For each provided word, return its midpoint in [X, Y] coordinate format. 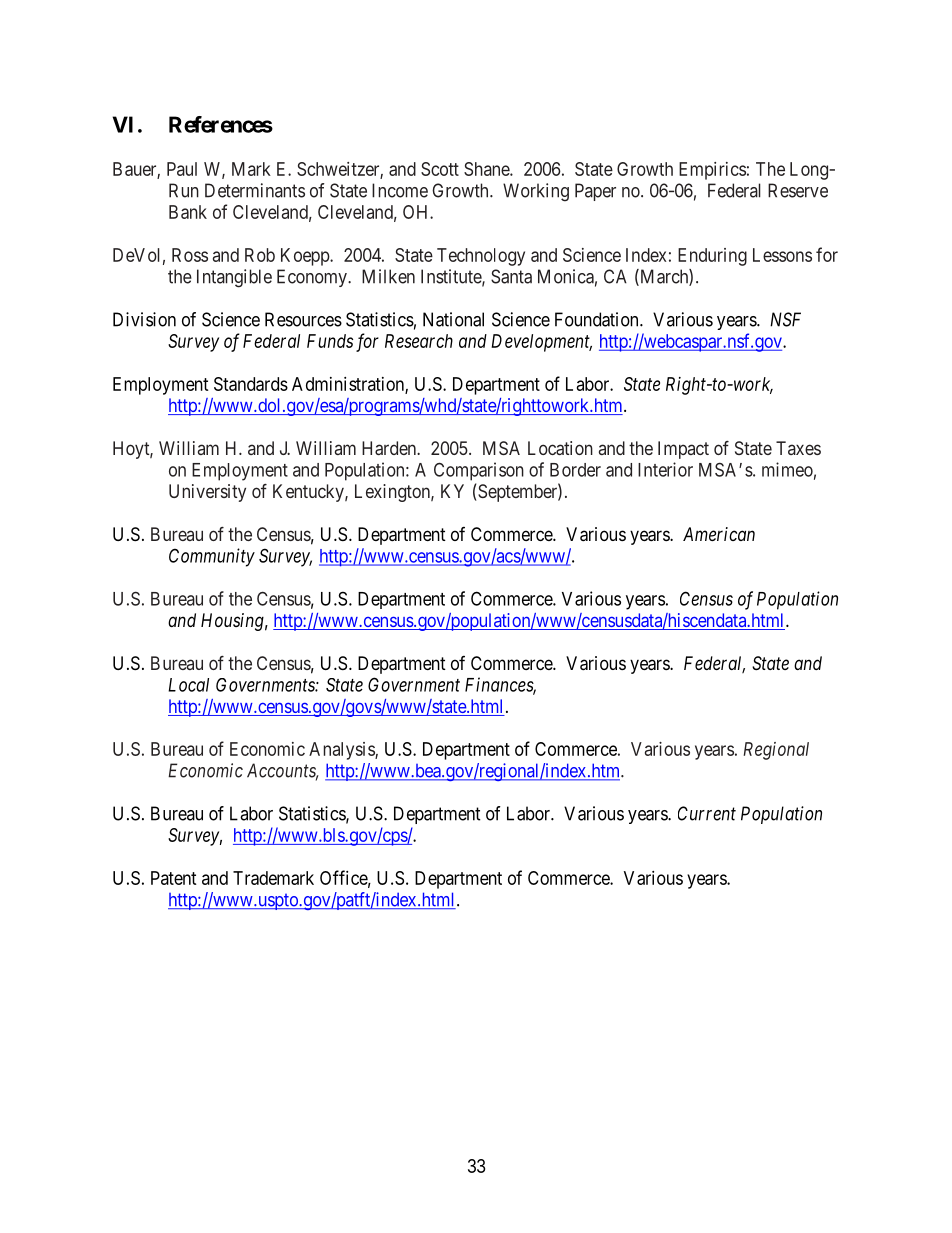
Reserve [798, 190]
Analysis [342, 751]
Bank [188, 212]
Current [707, 813]
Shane [487, 169]
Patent [174, 878]
